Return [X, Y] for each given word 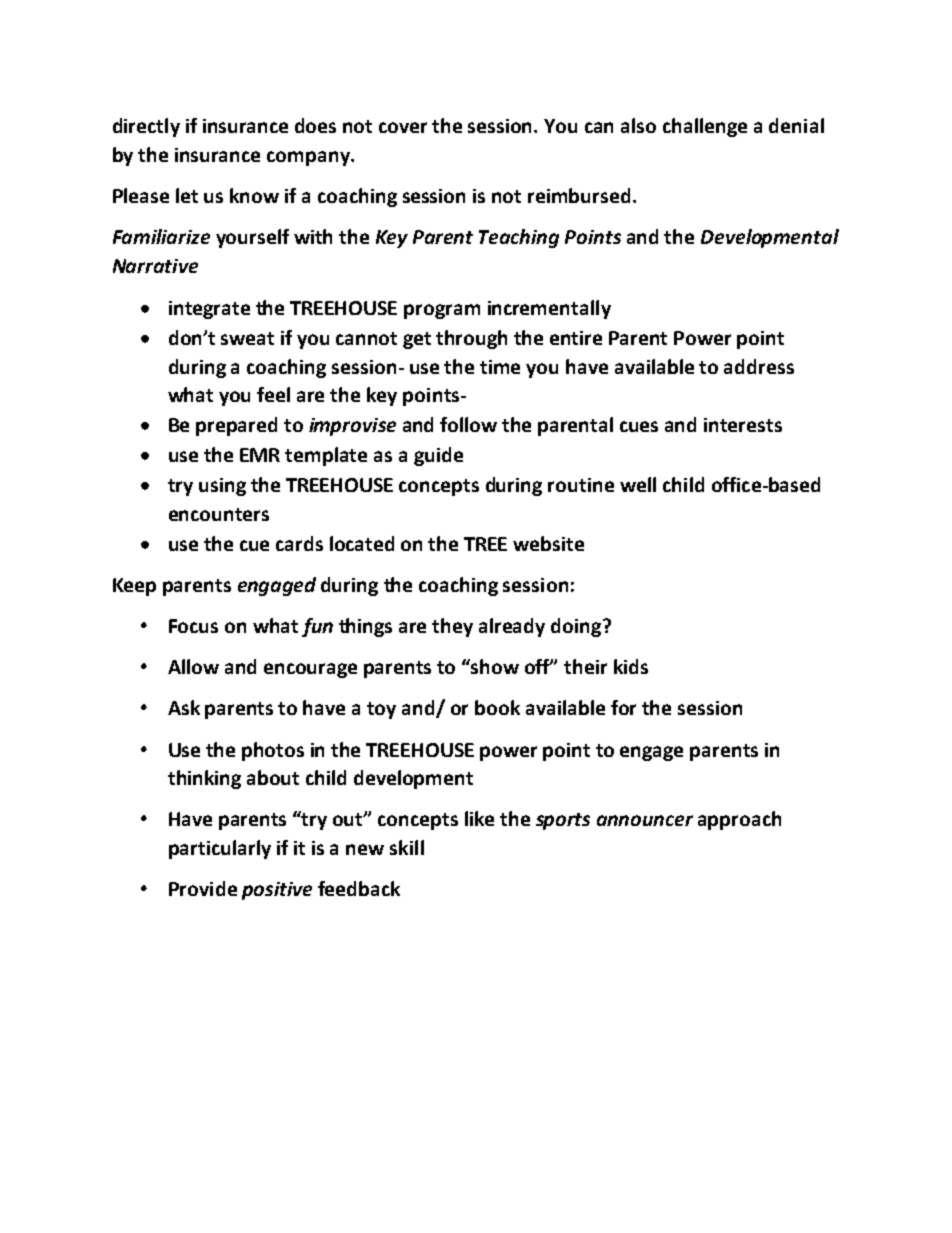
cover [403, 127]
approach [739, 820]
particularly [220, 849]
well [638, 484]
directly [146, 127]
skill [407, 847]
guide [438, 456]
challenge [705, 127]
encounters [219, 514]
